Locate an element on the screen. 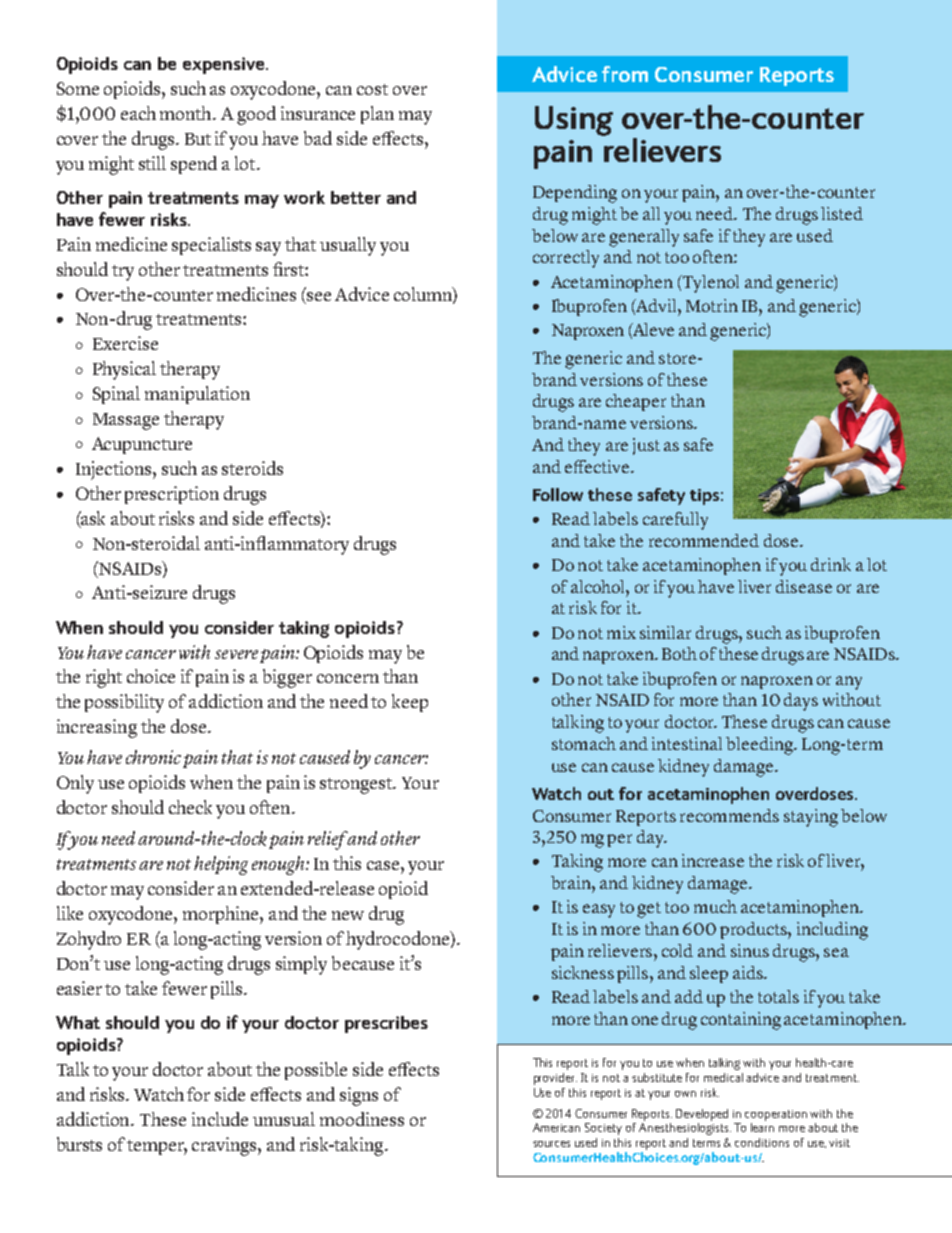  plan is located at coordinates (377, 115).
